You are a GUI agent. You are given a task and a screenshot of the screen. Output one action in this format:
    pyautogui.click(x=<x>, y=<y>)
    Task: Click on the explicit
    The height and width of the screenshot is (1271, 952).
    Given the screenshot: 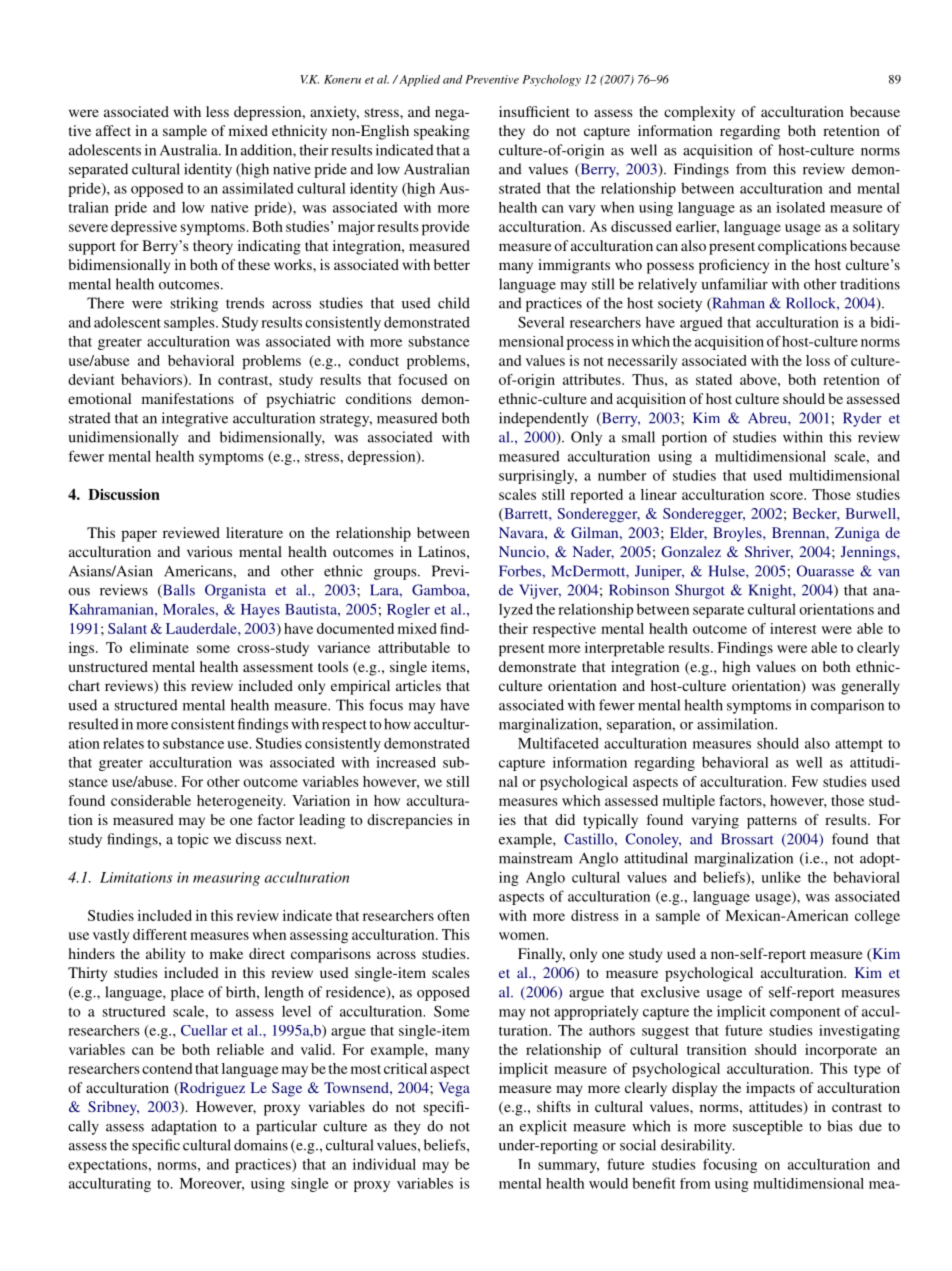 What is the action you would take?
    pyautogui.click(x=543, y=1127)
